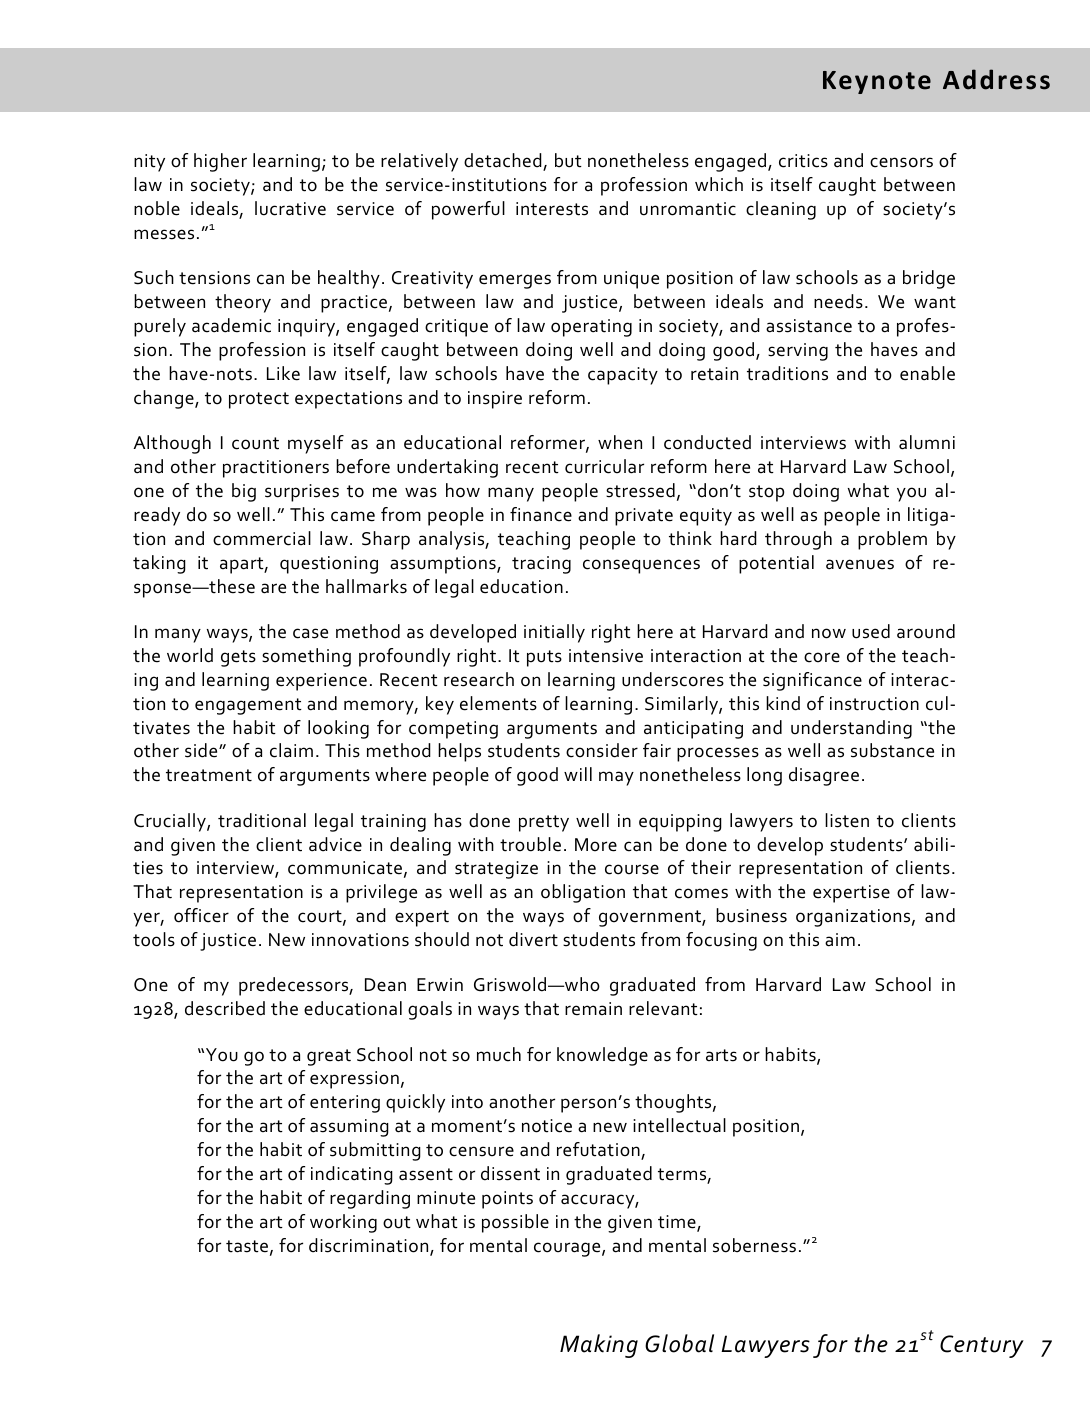 This document has height=1410, width=1090. What do you see at coordinates (877, 82) in the document?
I see `Keynote` at bounding box center [877, 82].
